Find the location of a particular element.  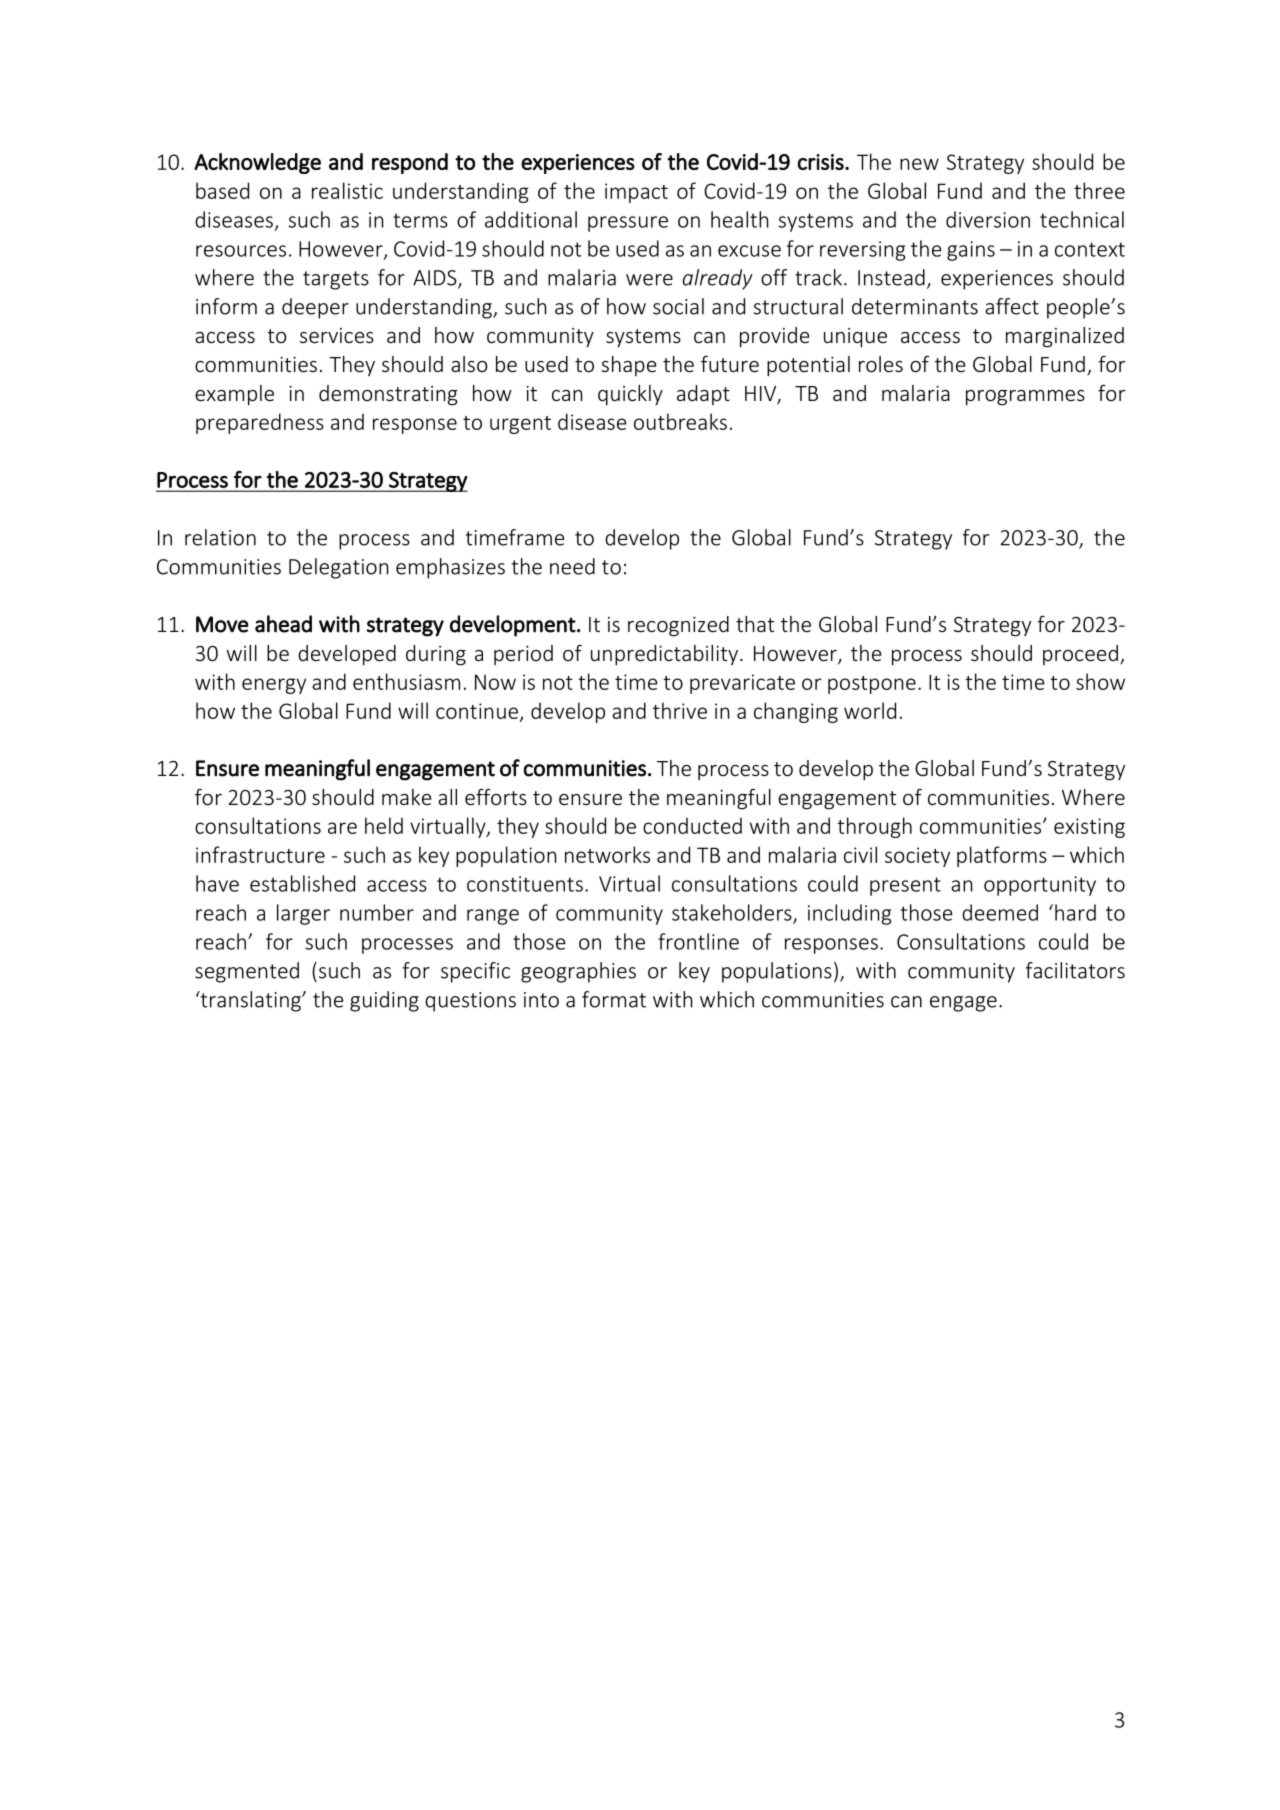

realistic is located at coordinates (347, 190).
